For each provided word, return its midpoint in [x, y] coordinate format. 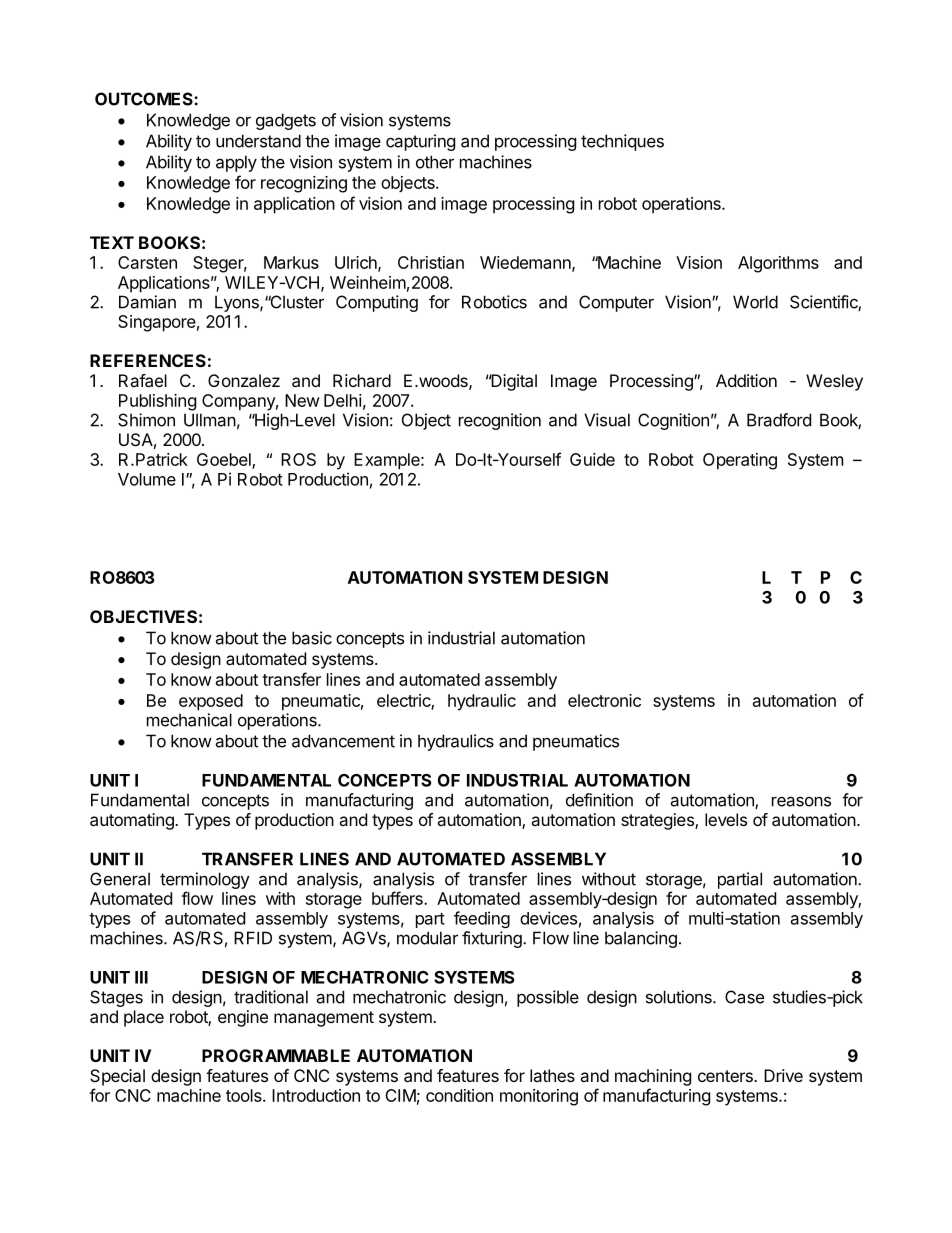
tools [245, 1095]
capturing [420, 142]
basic [312, 638]
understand [258, 141]
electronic [604, 700]
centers [726, 1076]
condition [459, 1095]
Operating [740, 461]
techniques [622, 142]
